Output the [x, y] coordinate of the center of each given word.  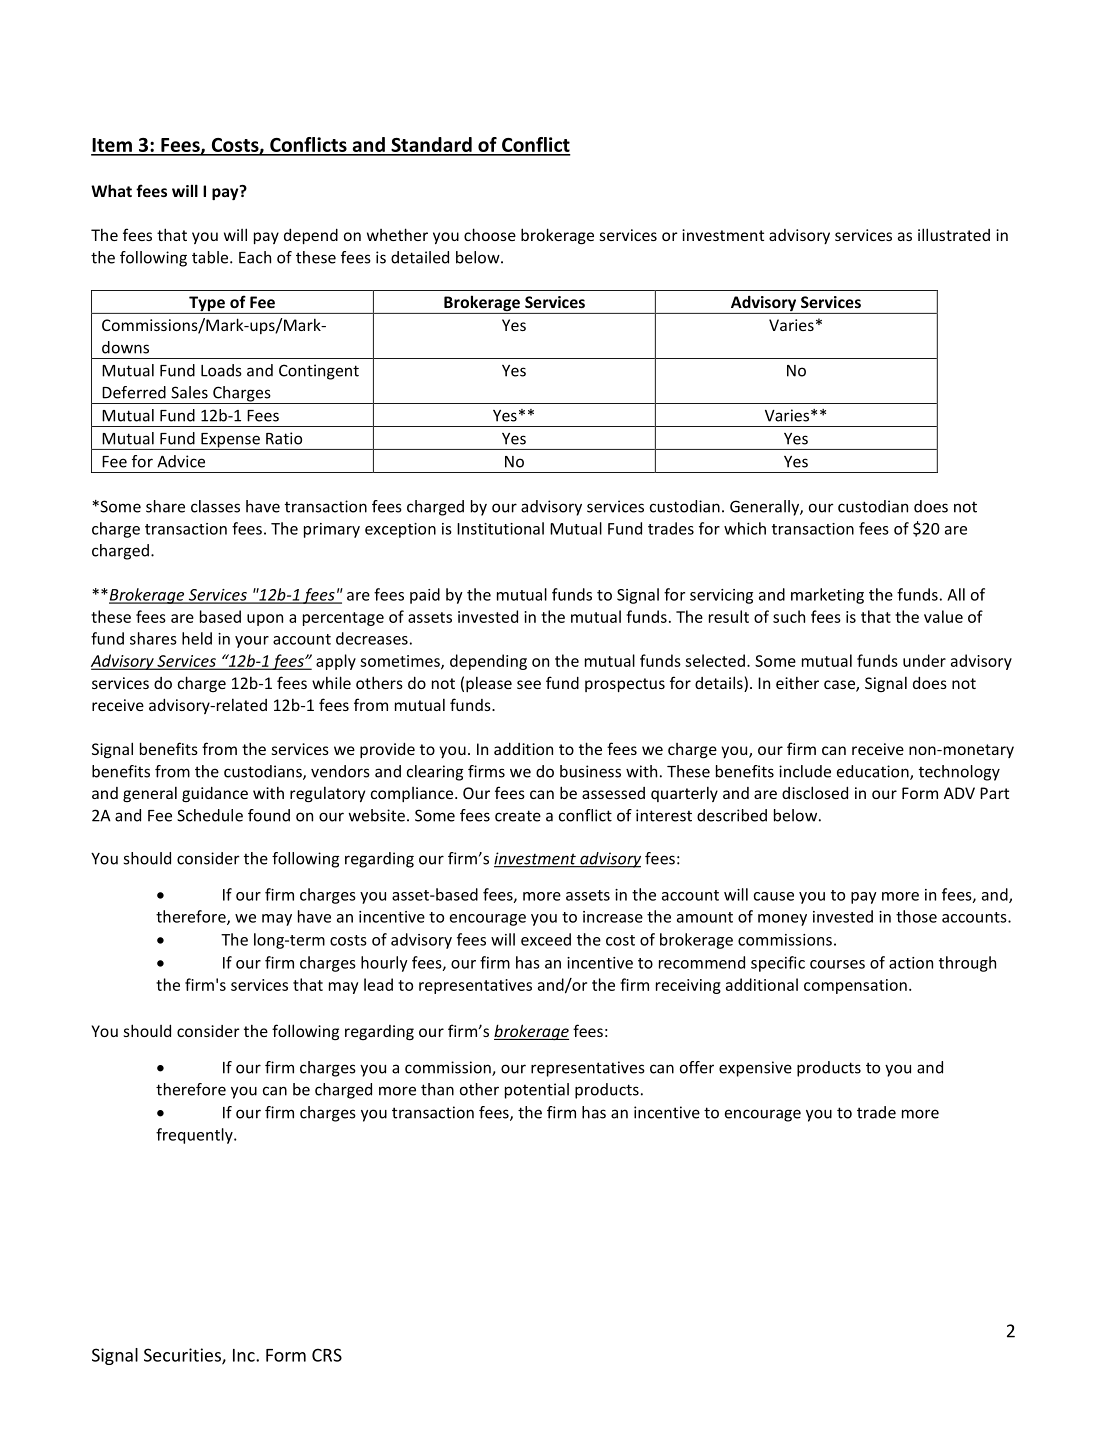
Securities [183, 1356]
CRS [327, 1355]
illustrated [954, 234]
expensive [755, 1069]
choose [490, 234]
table [211, 257]
